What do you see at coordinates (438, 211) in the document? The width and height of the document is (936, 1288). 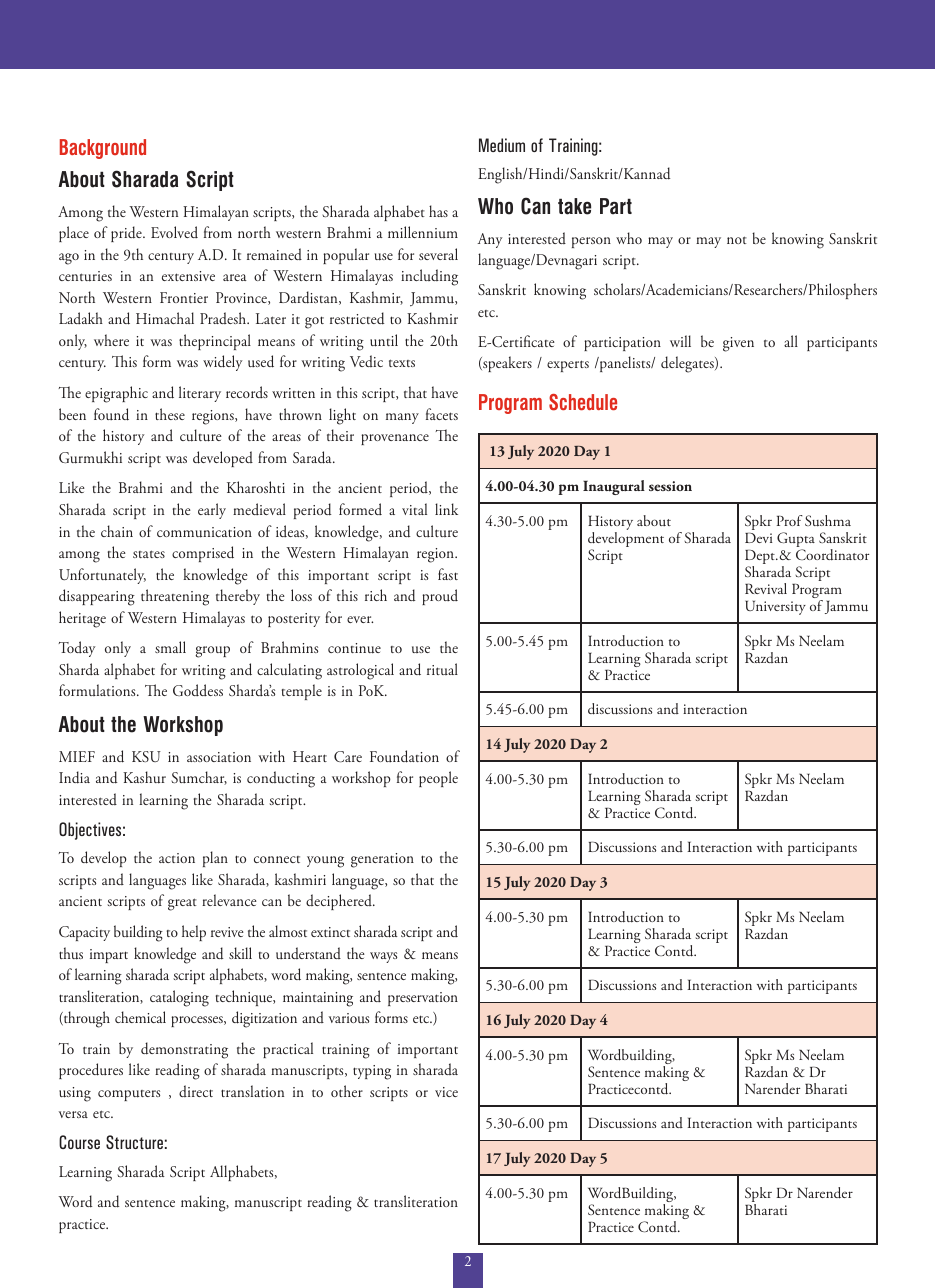 I see `has` at bounding box center [438, 211].
